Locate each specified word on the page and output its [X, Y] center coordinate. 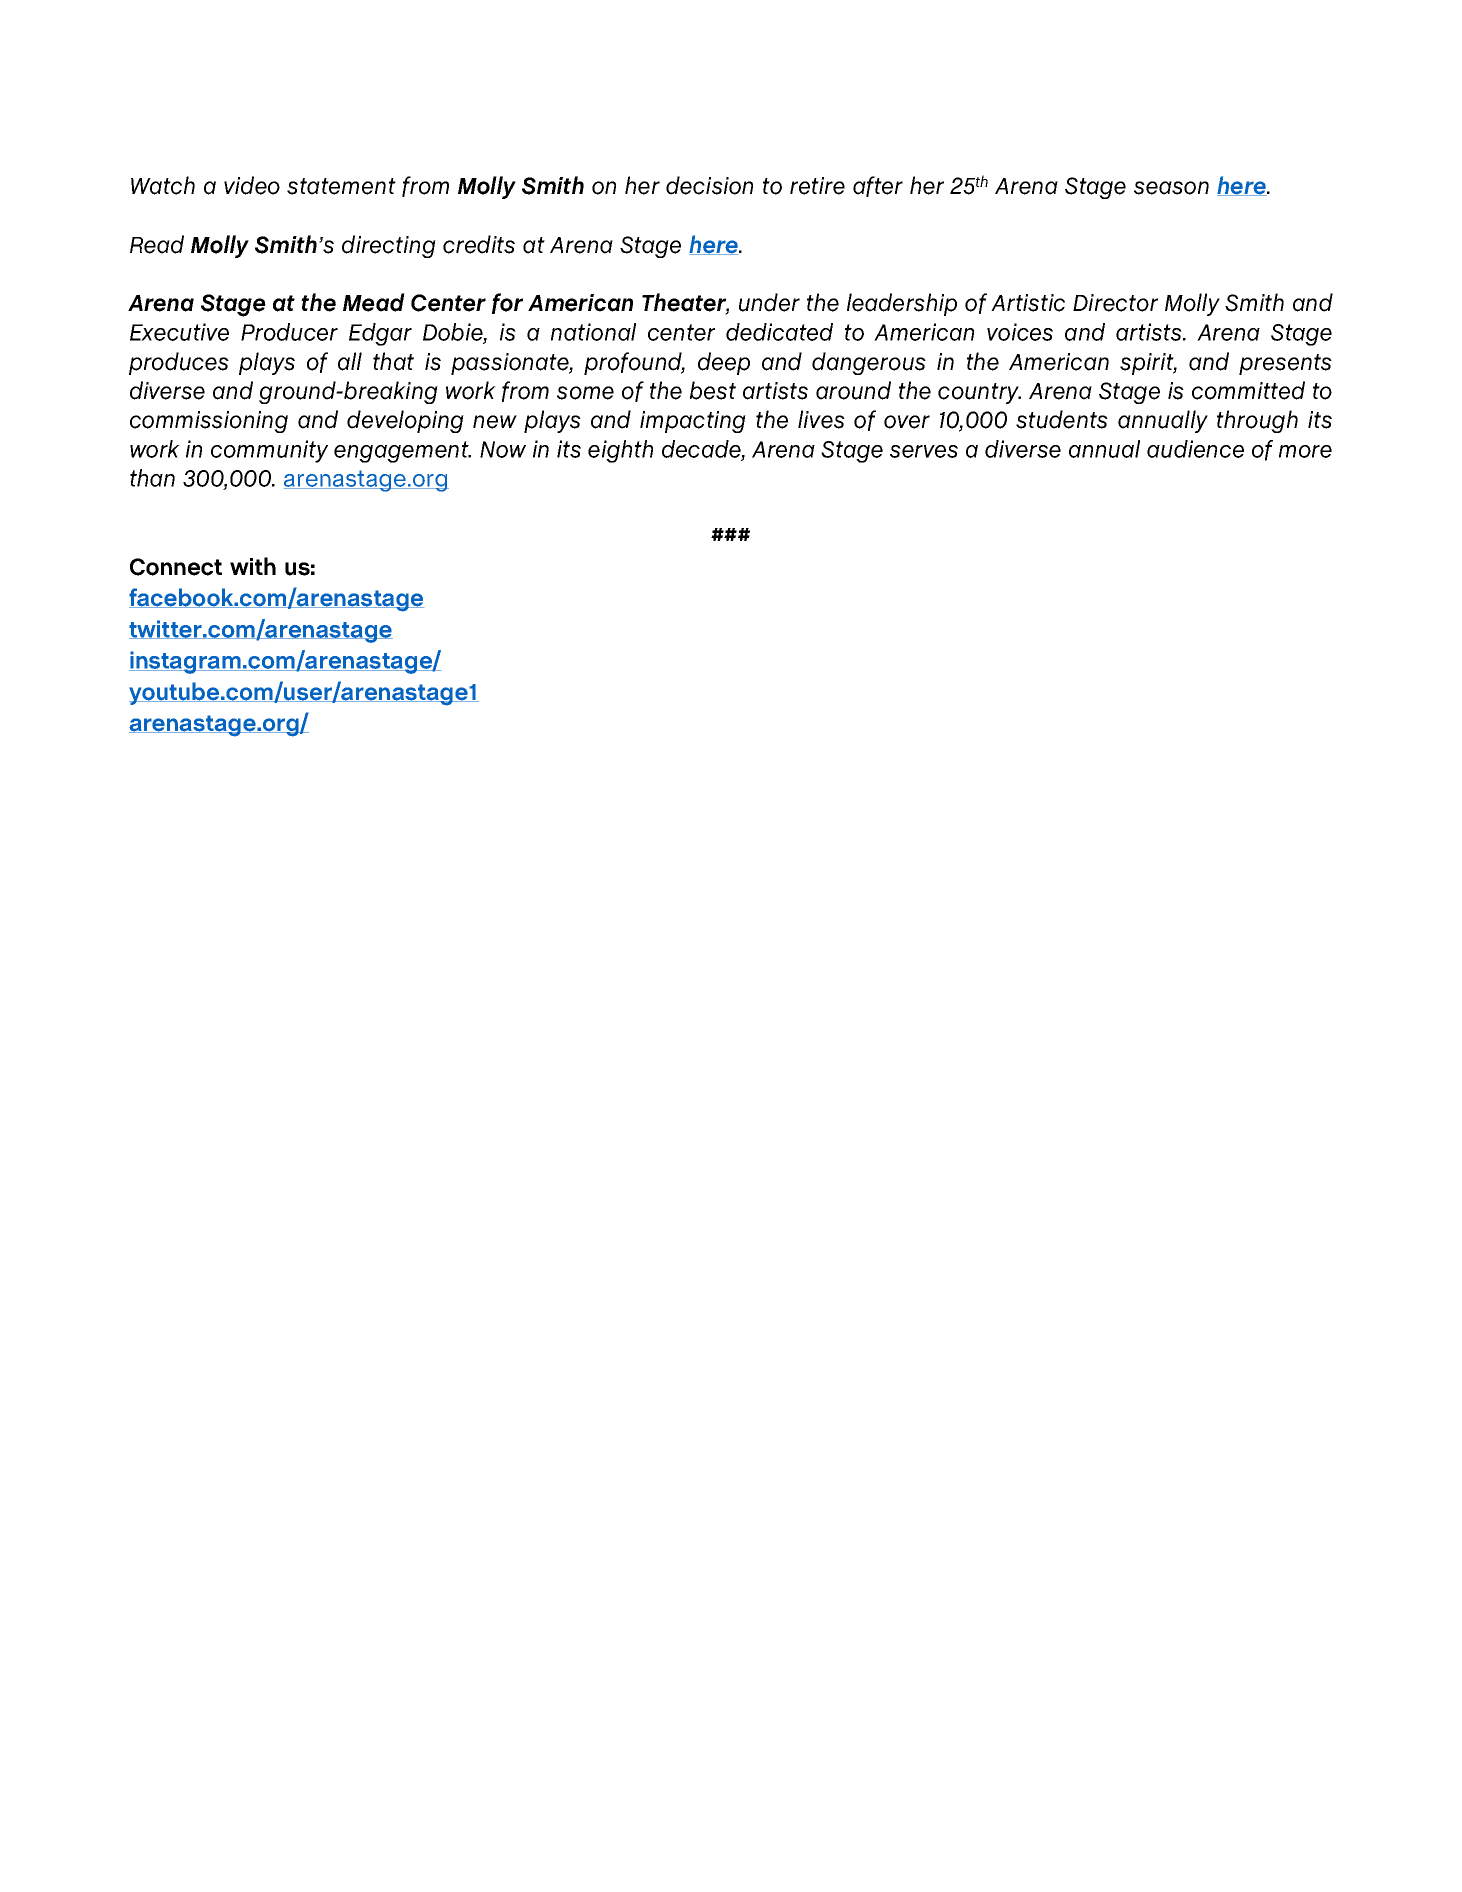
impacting [693, 422]
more [1305, 451]
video [252, 185]
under [769, 302]
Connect [176, 567]
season [1171, 188]
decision [709, 185]
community [269, 451]
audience [1195, 449]
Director [1115, 303]
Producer [289, 332]
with [253, 566]
